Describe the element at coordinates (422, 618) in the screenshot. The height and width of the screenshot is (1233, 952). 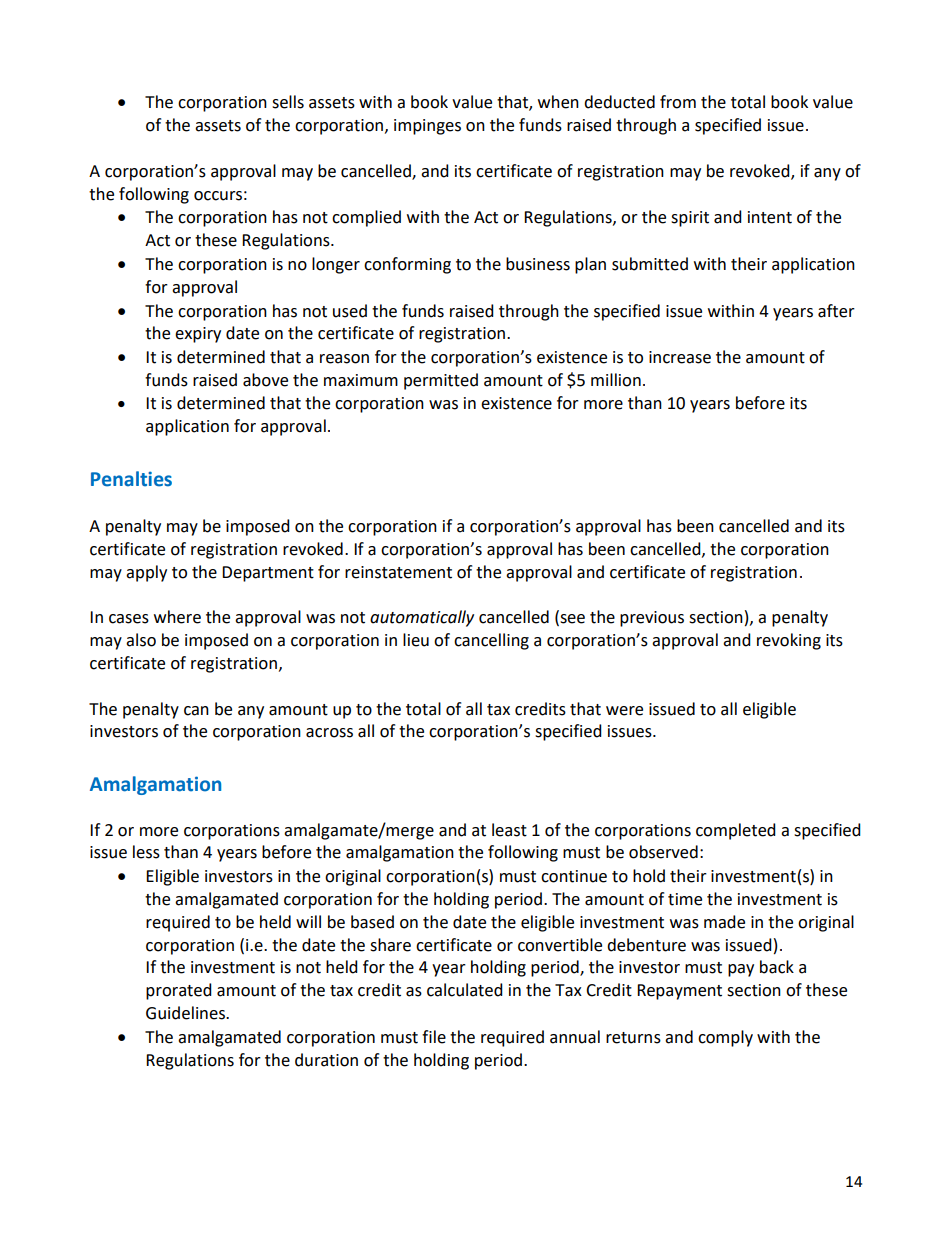
I see `automatically` at that location.
